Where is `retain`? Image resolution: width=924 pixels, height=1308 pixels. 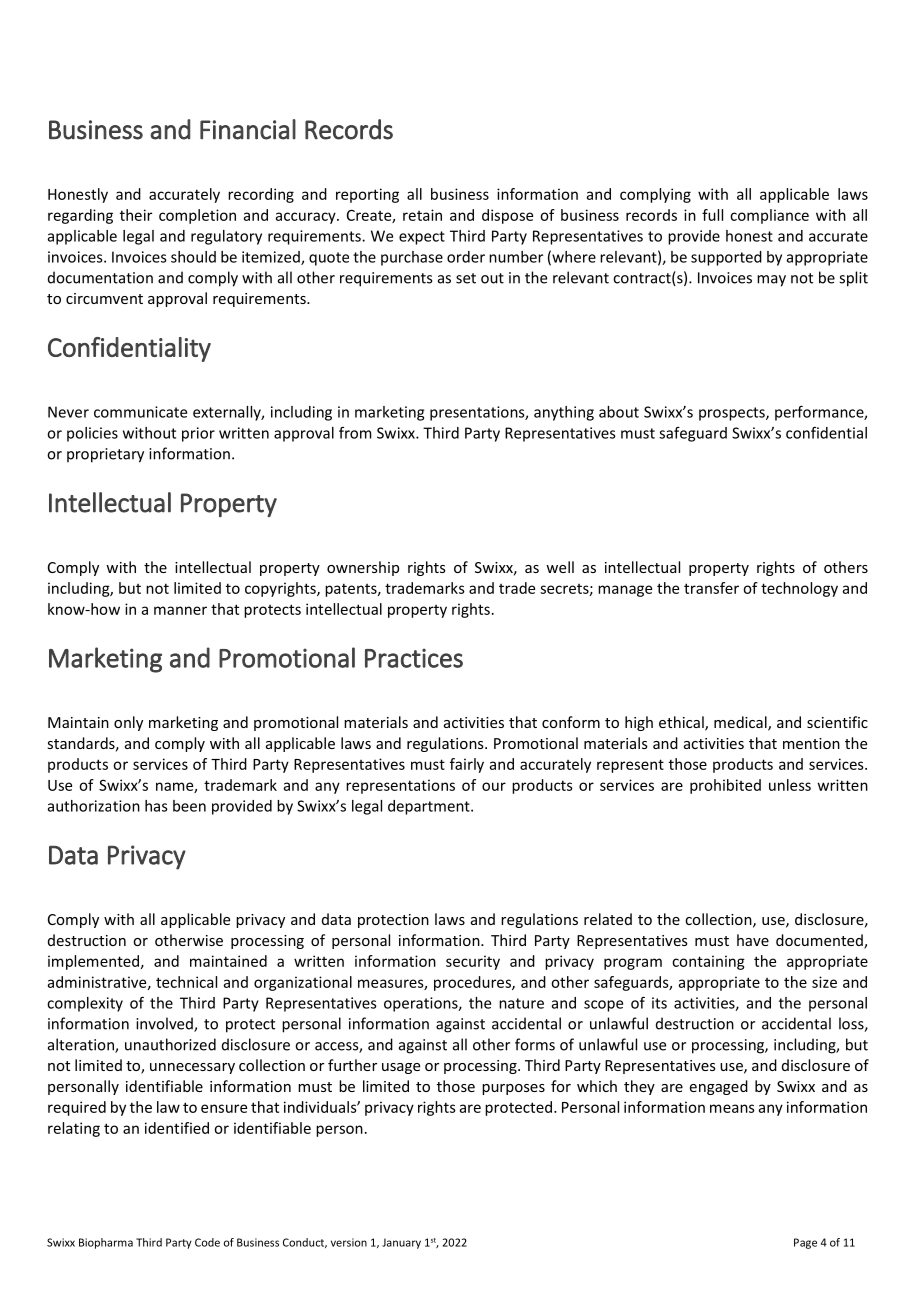
retain is located at coordinates (422, 215).
